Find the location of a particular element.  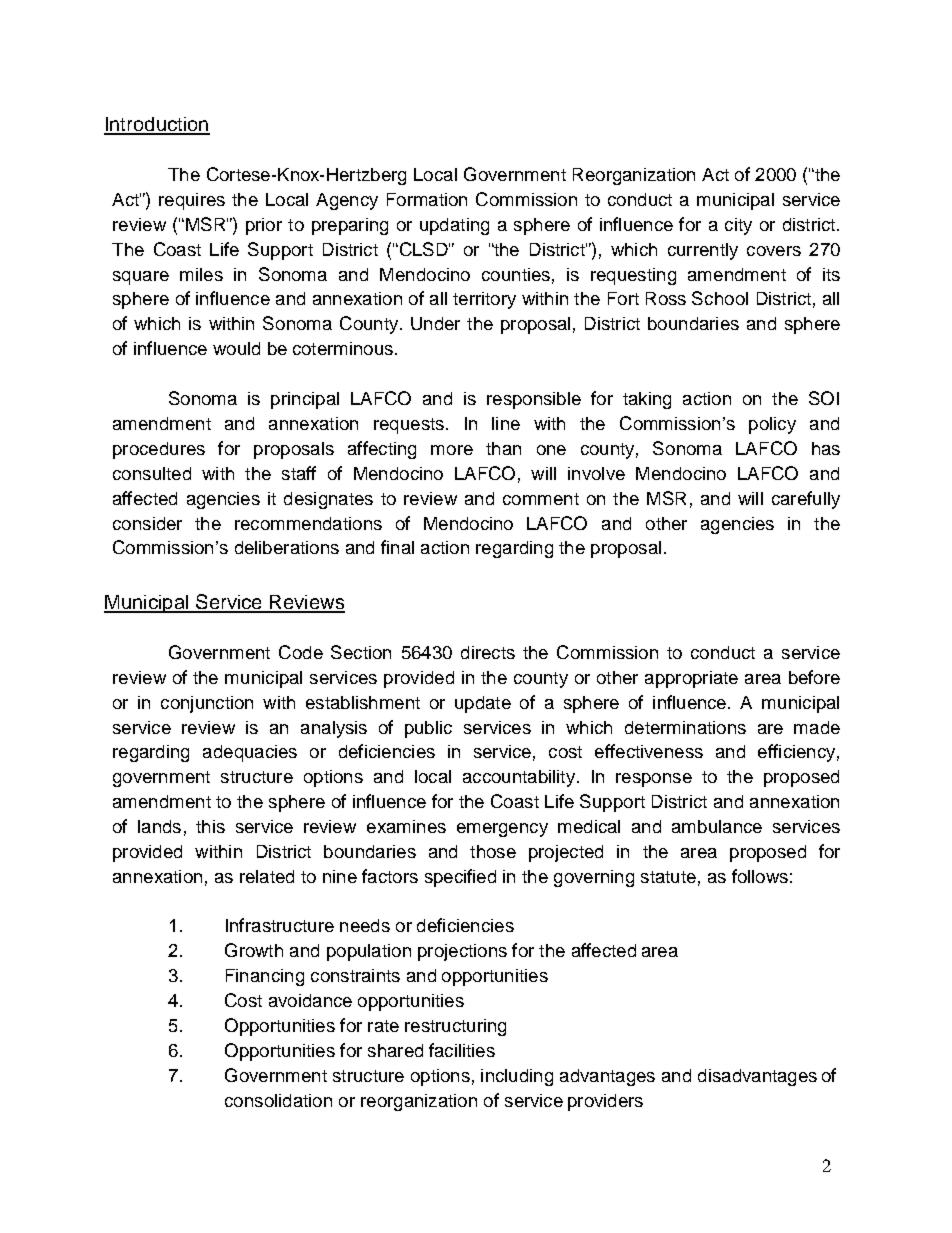

procedures is located at coordinates (159, 450).
